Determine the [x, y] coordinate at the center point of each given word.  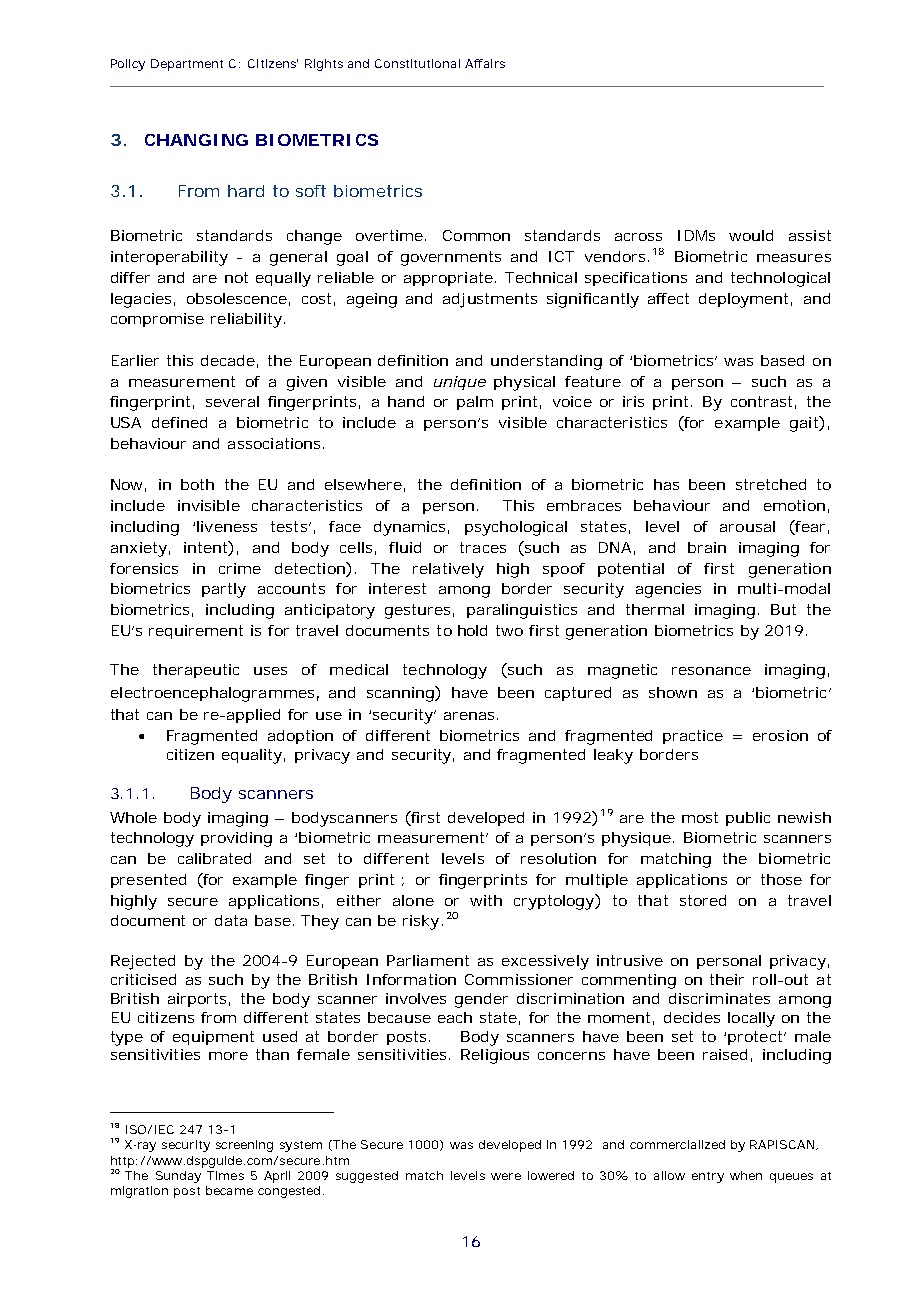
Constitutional [417, 63]
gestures [419, 611]
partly [224, 590]
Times [225, 1175]
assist [810, 235]
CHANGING [196, 140]
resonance [711, 671]
